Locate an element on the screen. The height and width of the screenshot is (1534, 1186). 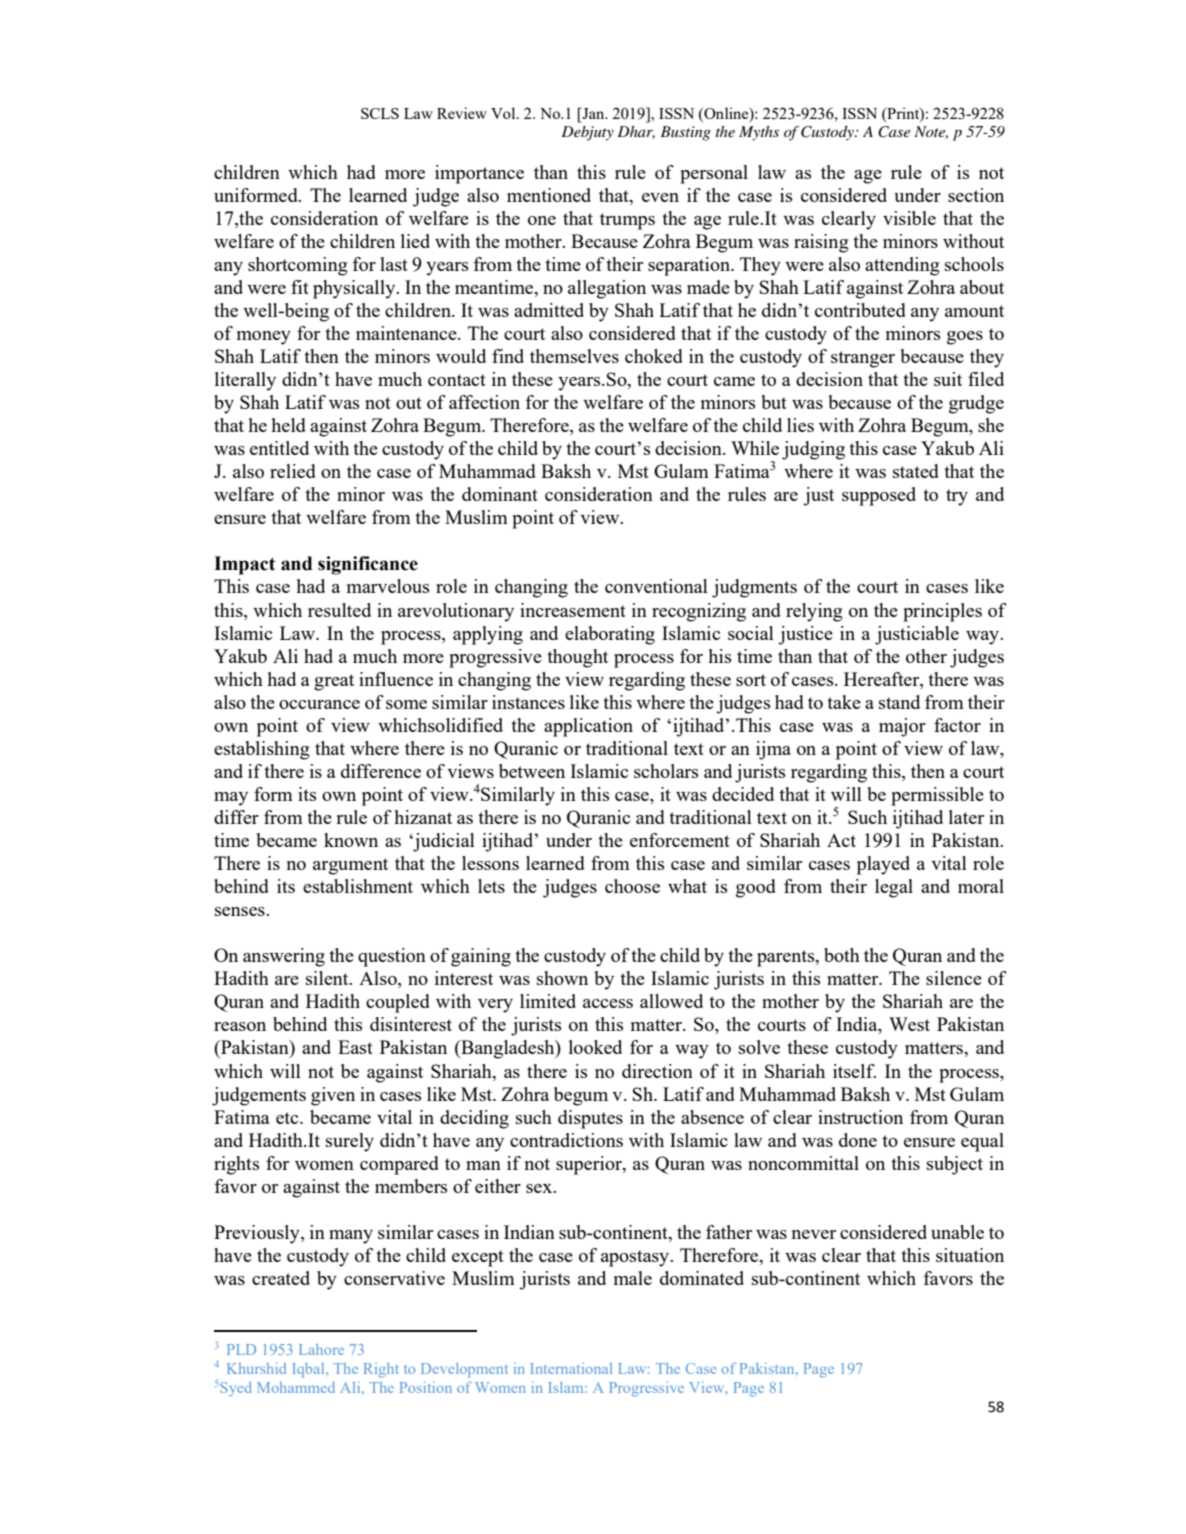
major is located at coordinates (902, 727).
